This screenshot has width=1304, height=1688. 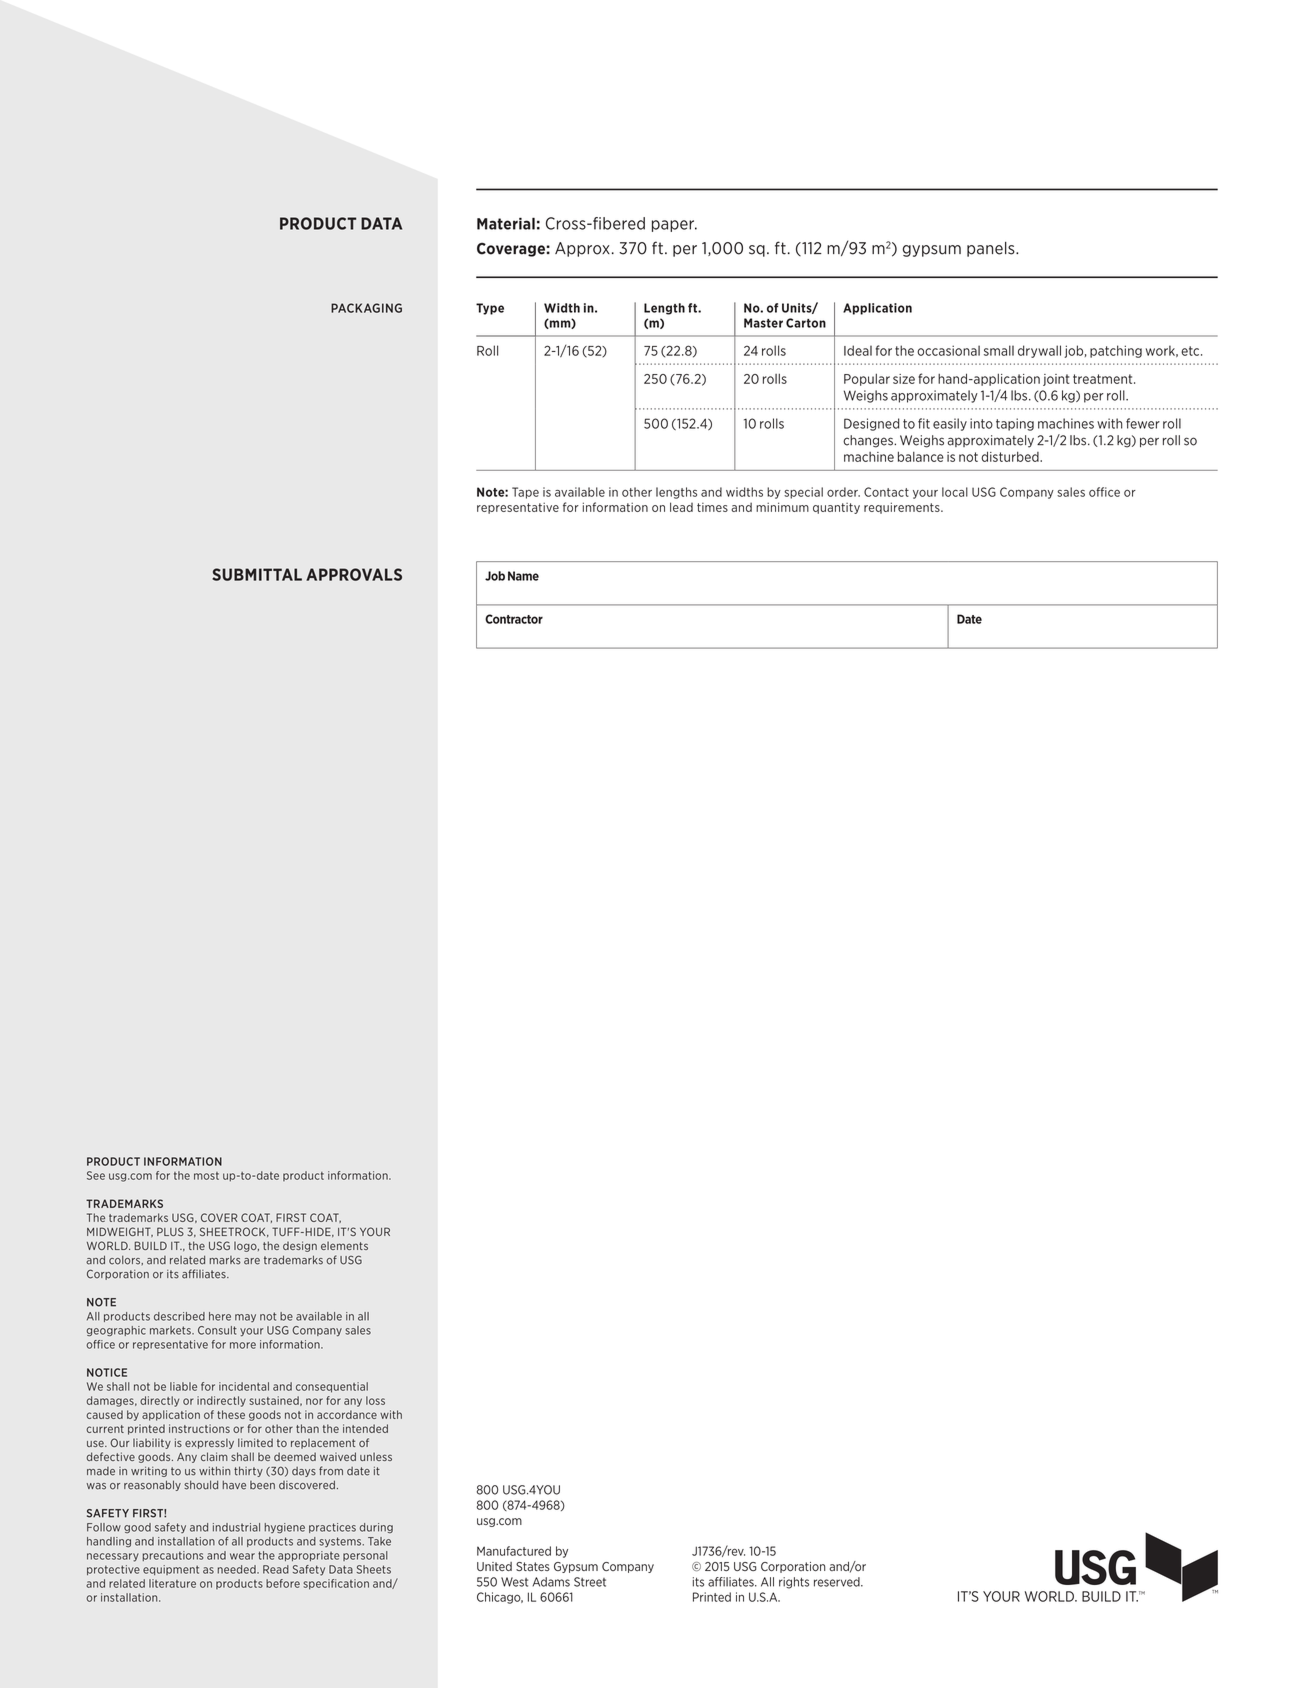 What do you see at coordinates (366, 308) in the screenshot?
I see `PACKAGING` at bounding box center [366, 308].
